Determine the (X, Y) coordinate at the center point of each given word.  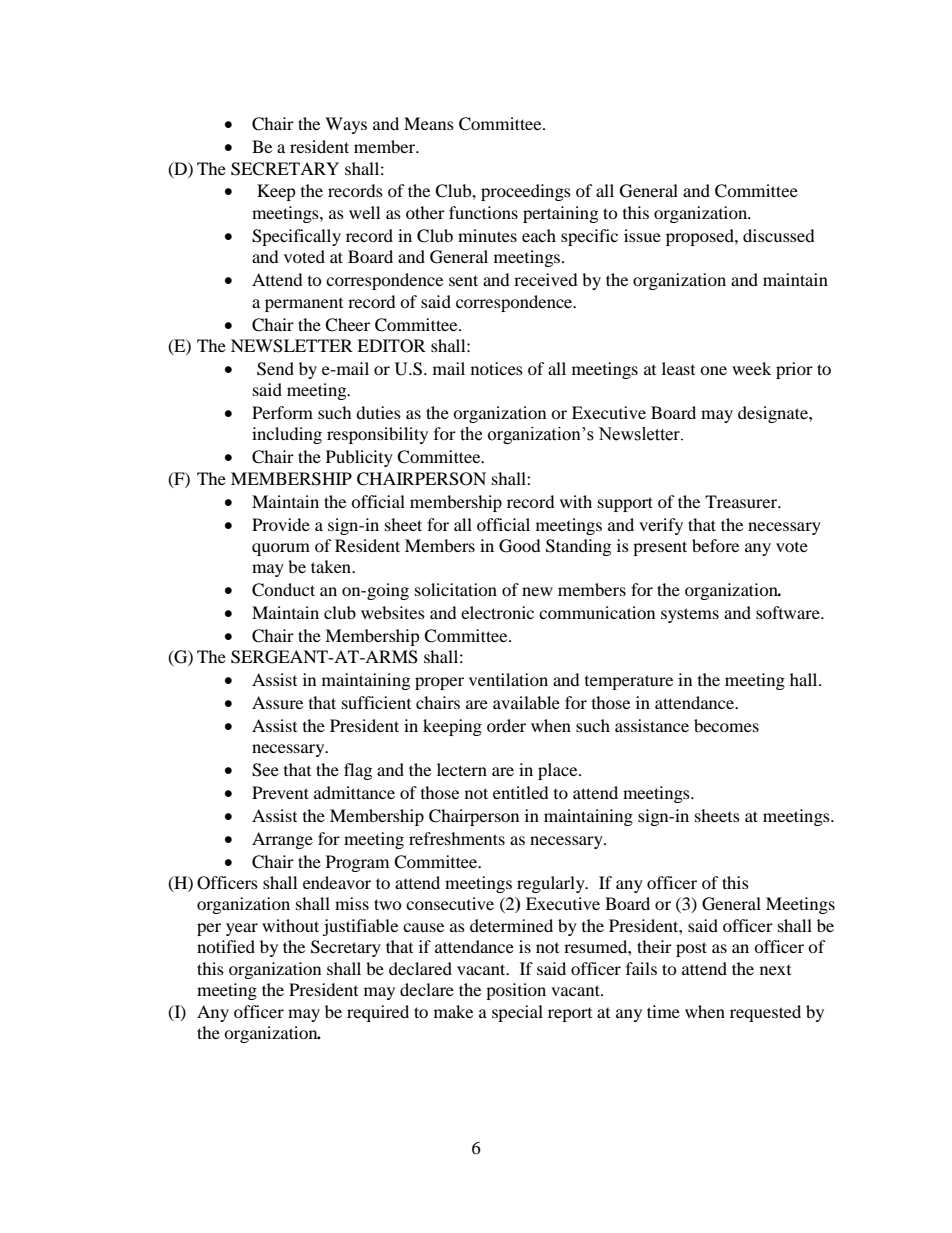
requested (765, 1013)
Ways (346, 125)
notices (497, 368)
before (715, 545)
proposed (701, 237)
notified (226, 946)
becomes (726, 725)
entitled (521, 792)
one (713, 370)
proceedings (526, 192)
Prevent (280, 792)
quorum (281, 549)
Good (520, 546)
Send (275, 369)
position (516, 991)
